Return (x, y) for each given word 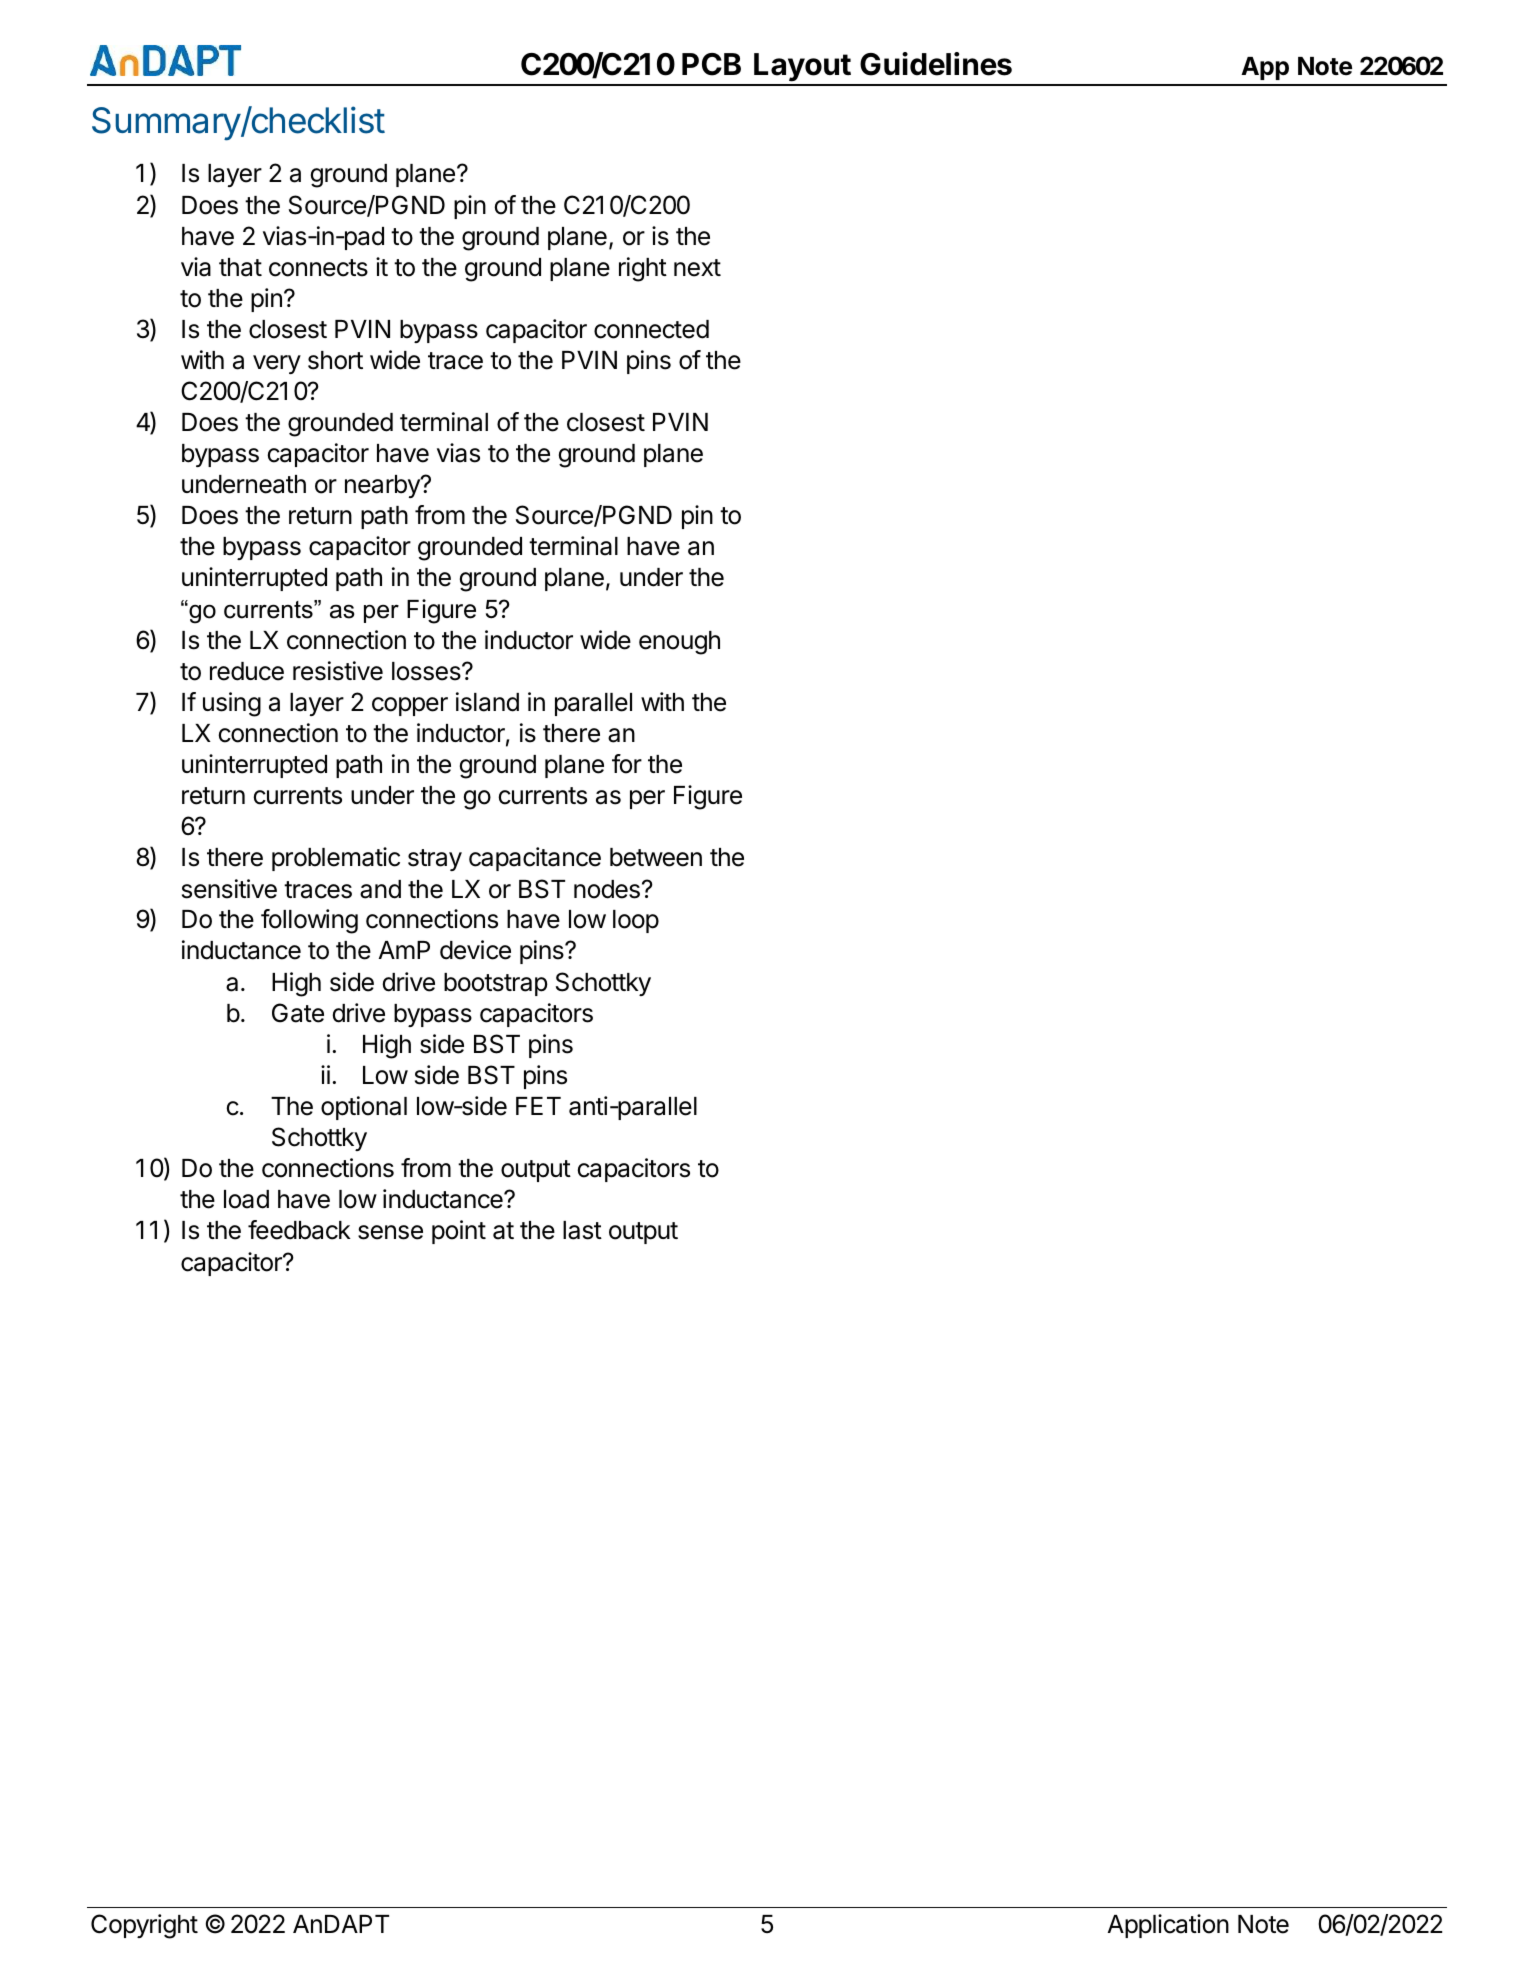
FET (538, 1106)
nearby (383, 486)
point (459, 1232)
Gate (298, 1013)
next (697, 268)
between (656, 857)
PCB (711, 64)
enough (679, 643)
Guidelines (936, 64)
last (582, 1230)
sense (390, 1232)
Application (1168, 1926)
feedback (299, 1230)
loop (636, 921)
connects (318, 268)
